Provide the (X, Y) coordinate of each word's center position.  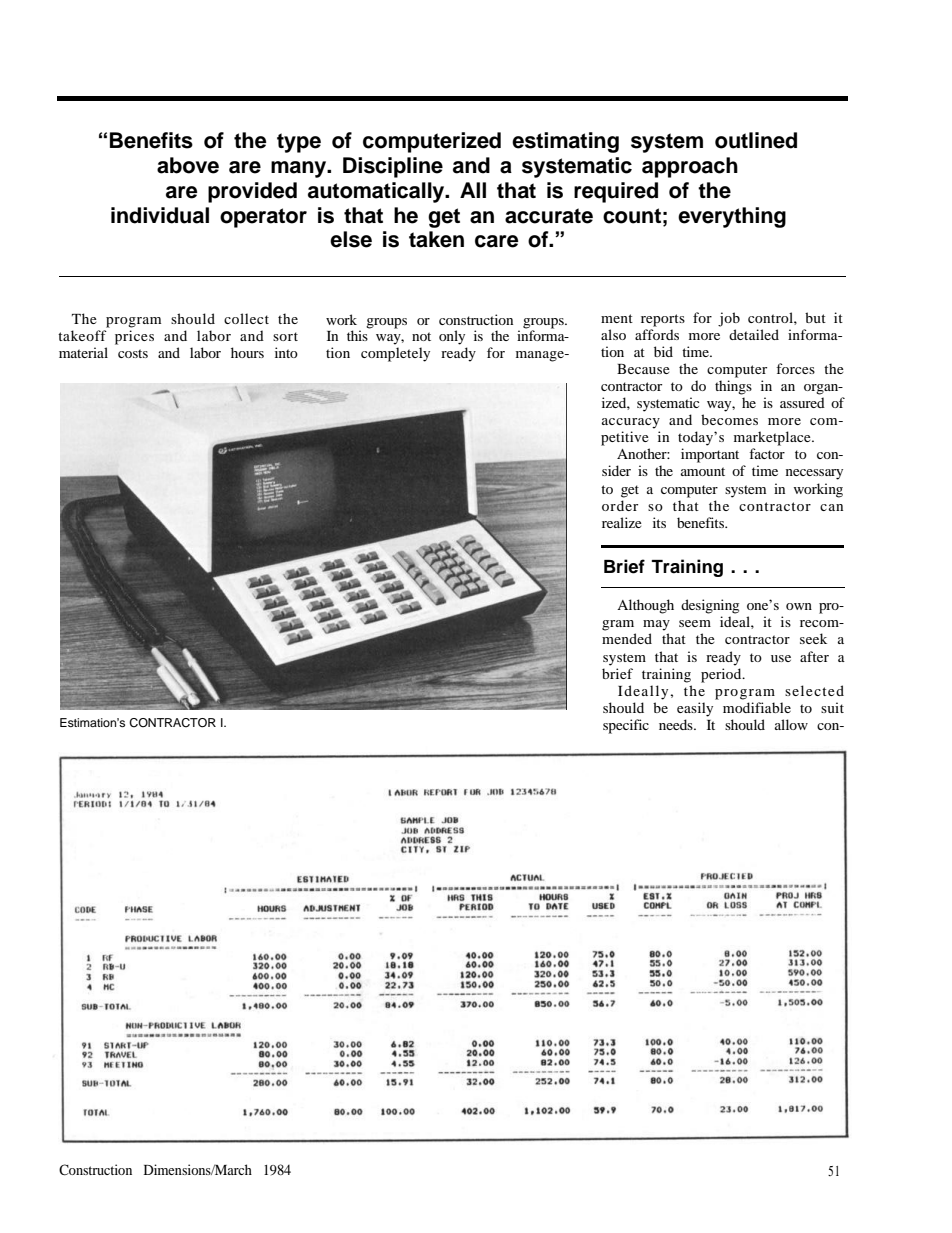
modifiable (757, 707)
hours (247, 352)
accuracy (631, 423)
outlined (756, 140)
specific (626, 726)
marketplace (773, 438)
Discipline (393, 167)
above (188, 165)
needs (677, 724)
